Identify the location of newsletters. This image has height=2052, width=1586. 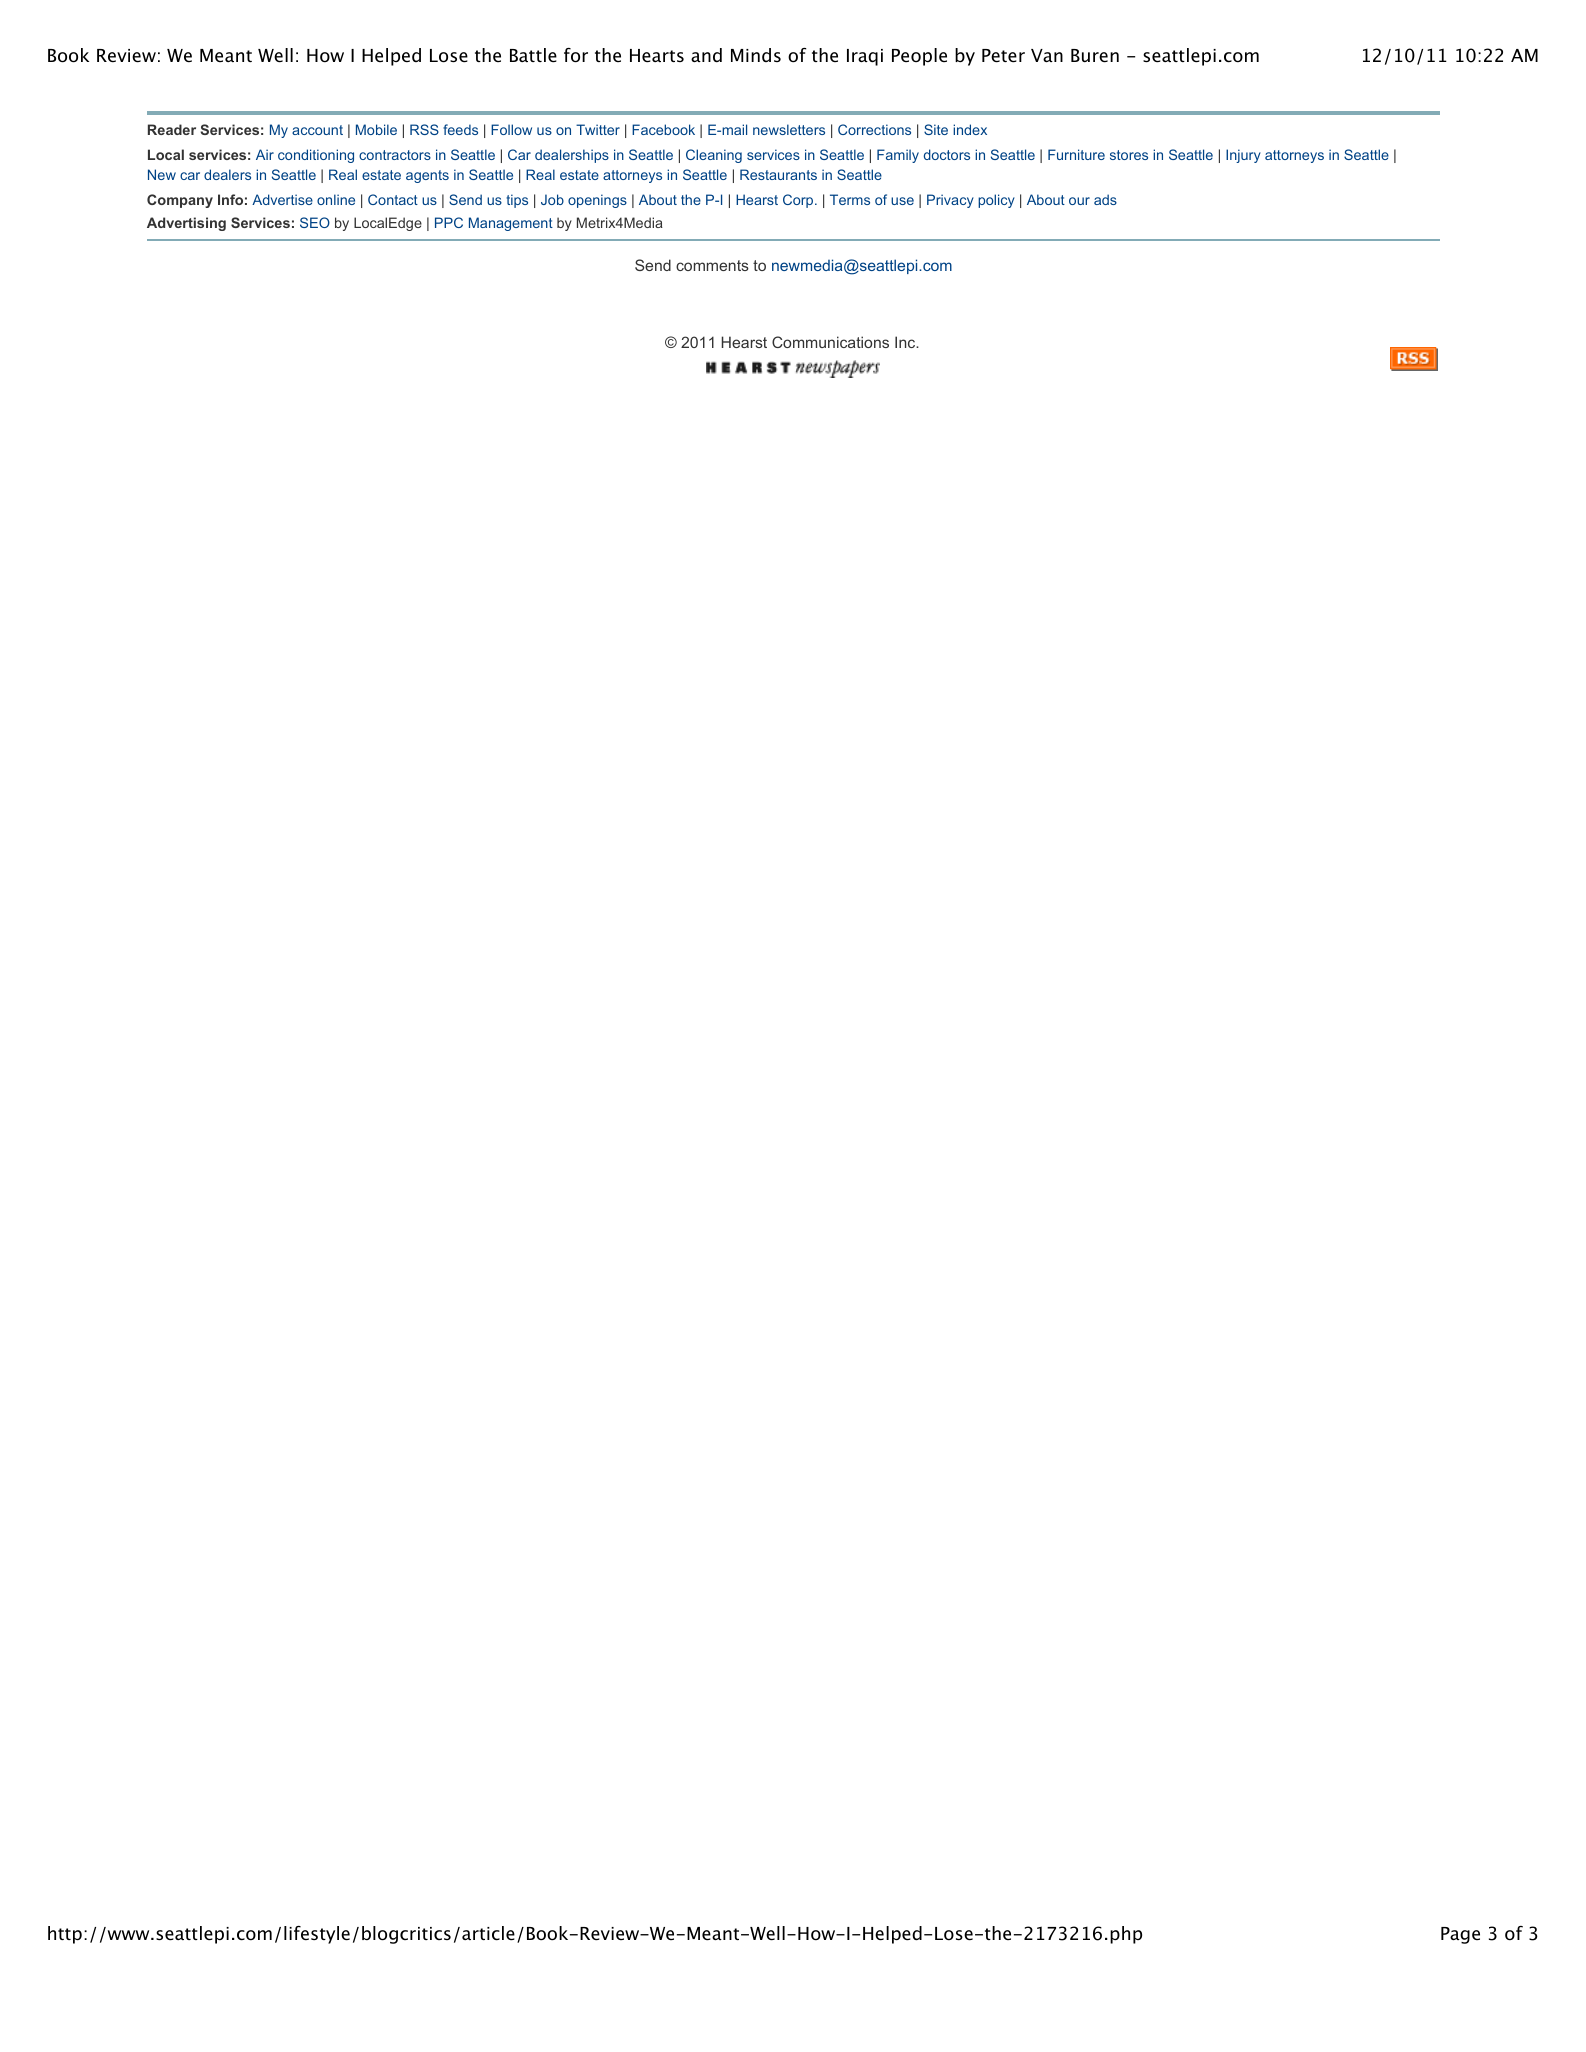
(789, 129).
